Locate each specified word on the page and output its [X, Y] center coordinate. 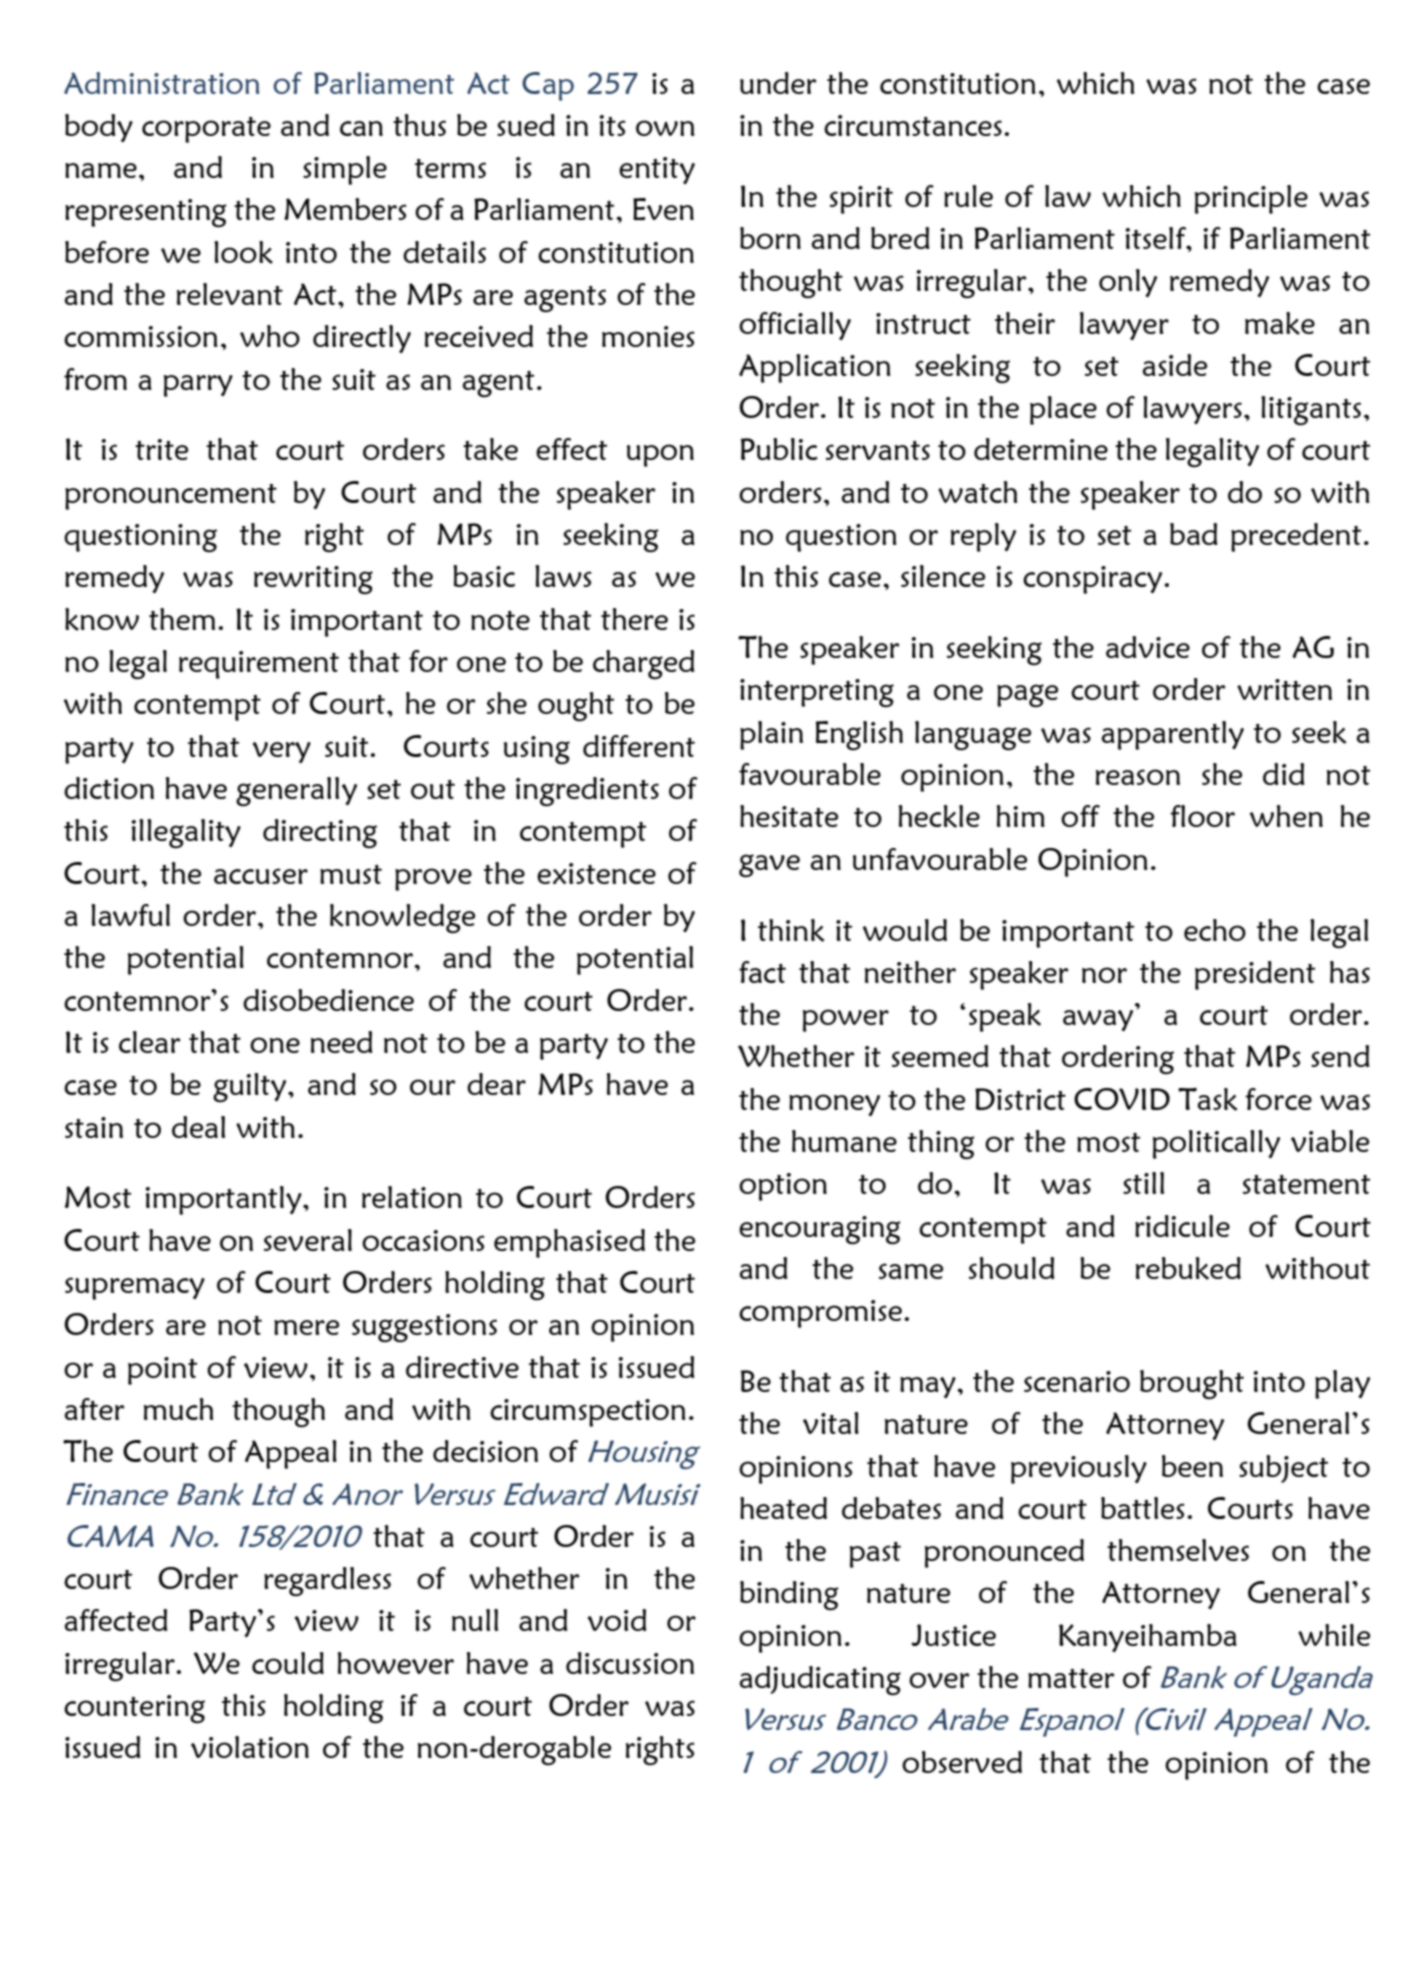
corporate [206, 130]
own [665, 128]
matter [1071, 1678]
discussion [630, 1663]
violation [250, 1747]
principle [1251, 199]
